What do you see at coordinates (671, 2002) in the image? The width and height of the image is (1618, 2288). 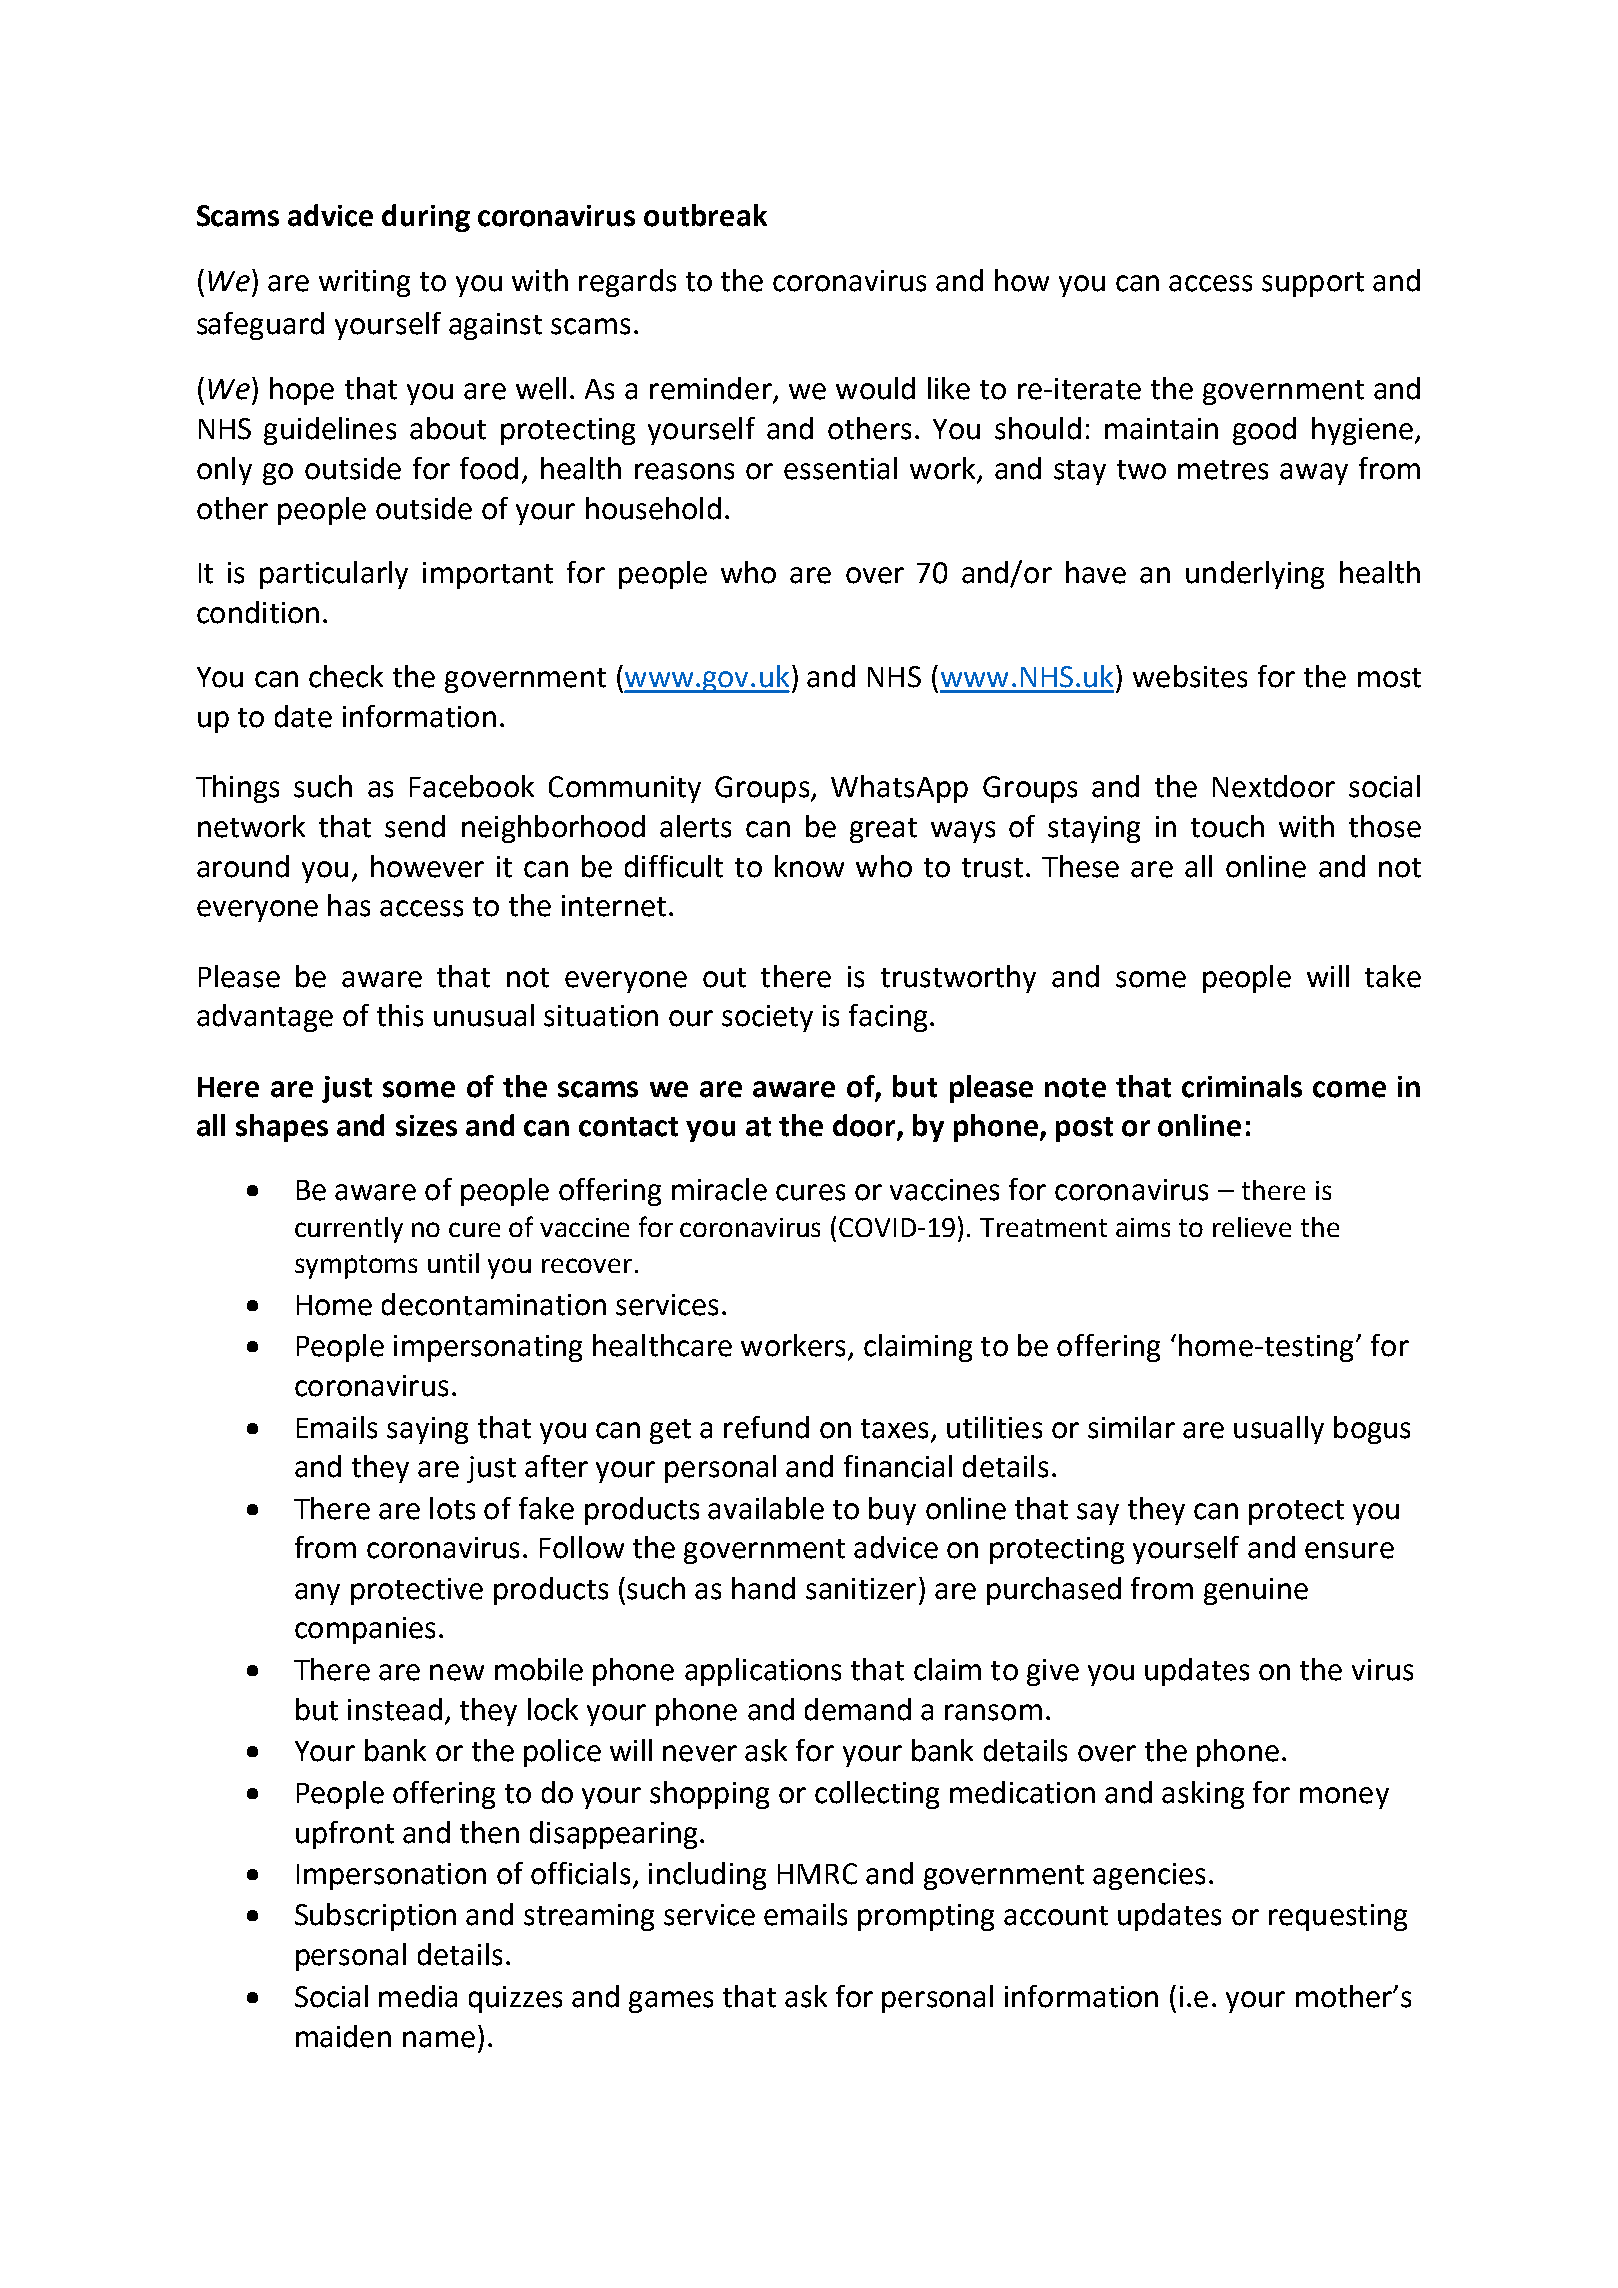 I see `games` at bounding box center [671, 2002].
